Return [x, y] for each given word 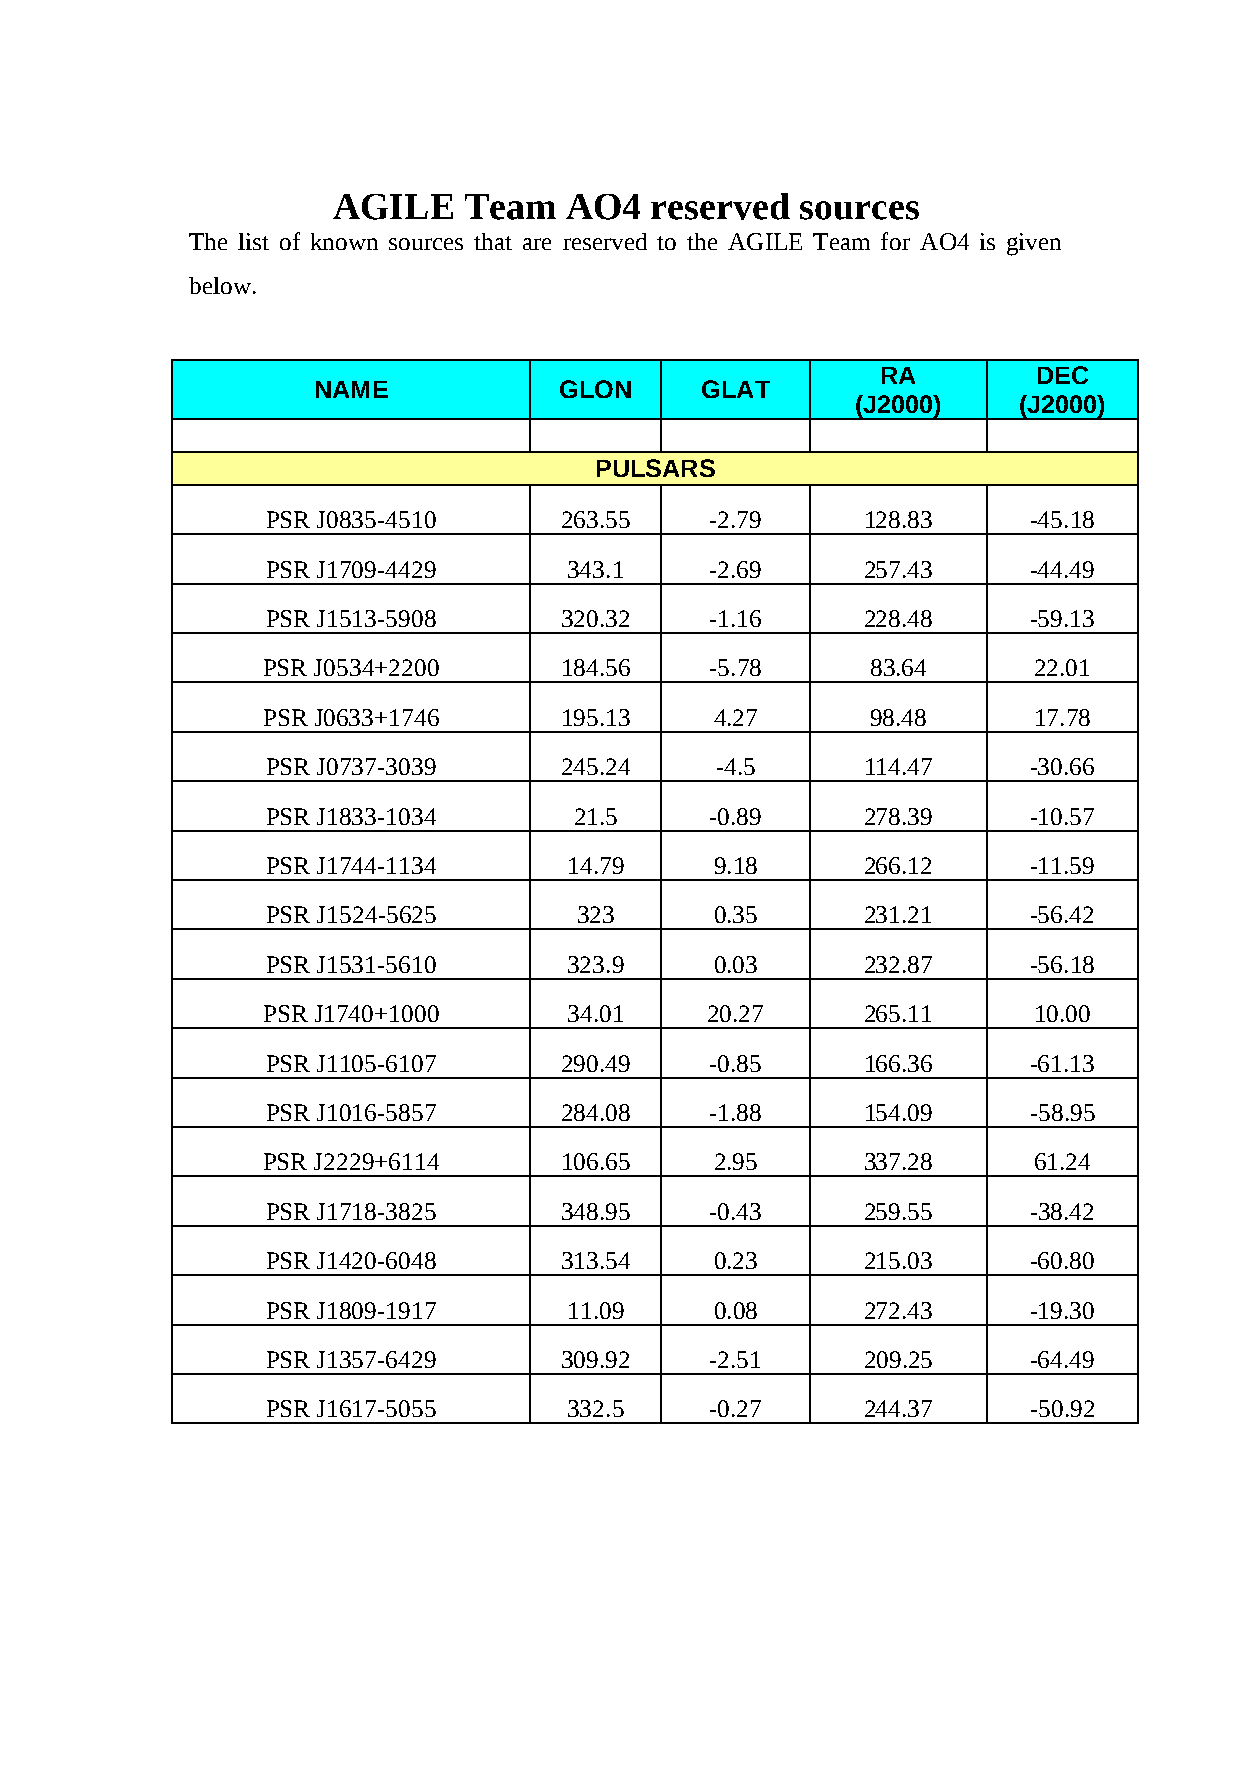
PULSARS [656, 468]
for [895, 241]
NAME [352, 389]
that [493, 241]
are [537, 244]
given [1034, 244]
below [220, 285]
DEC [1063, 375]
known [344, 241]
